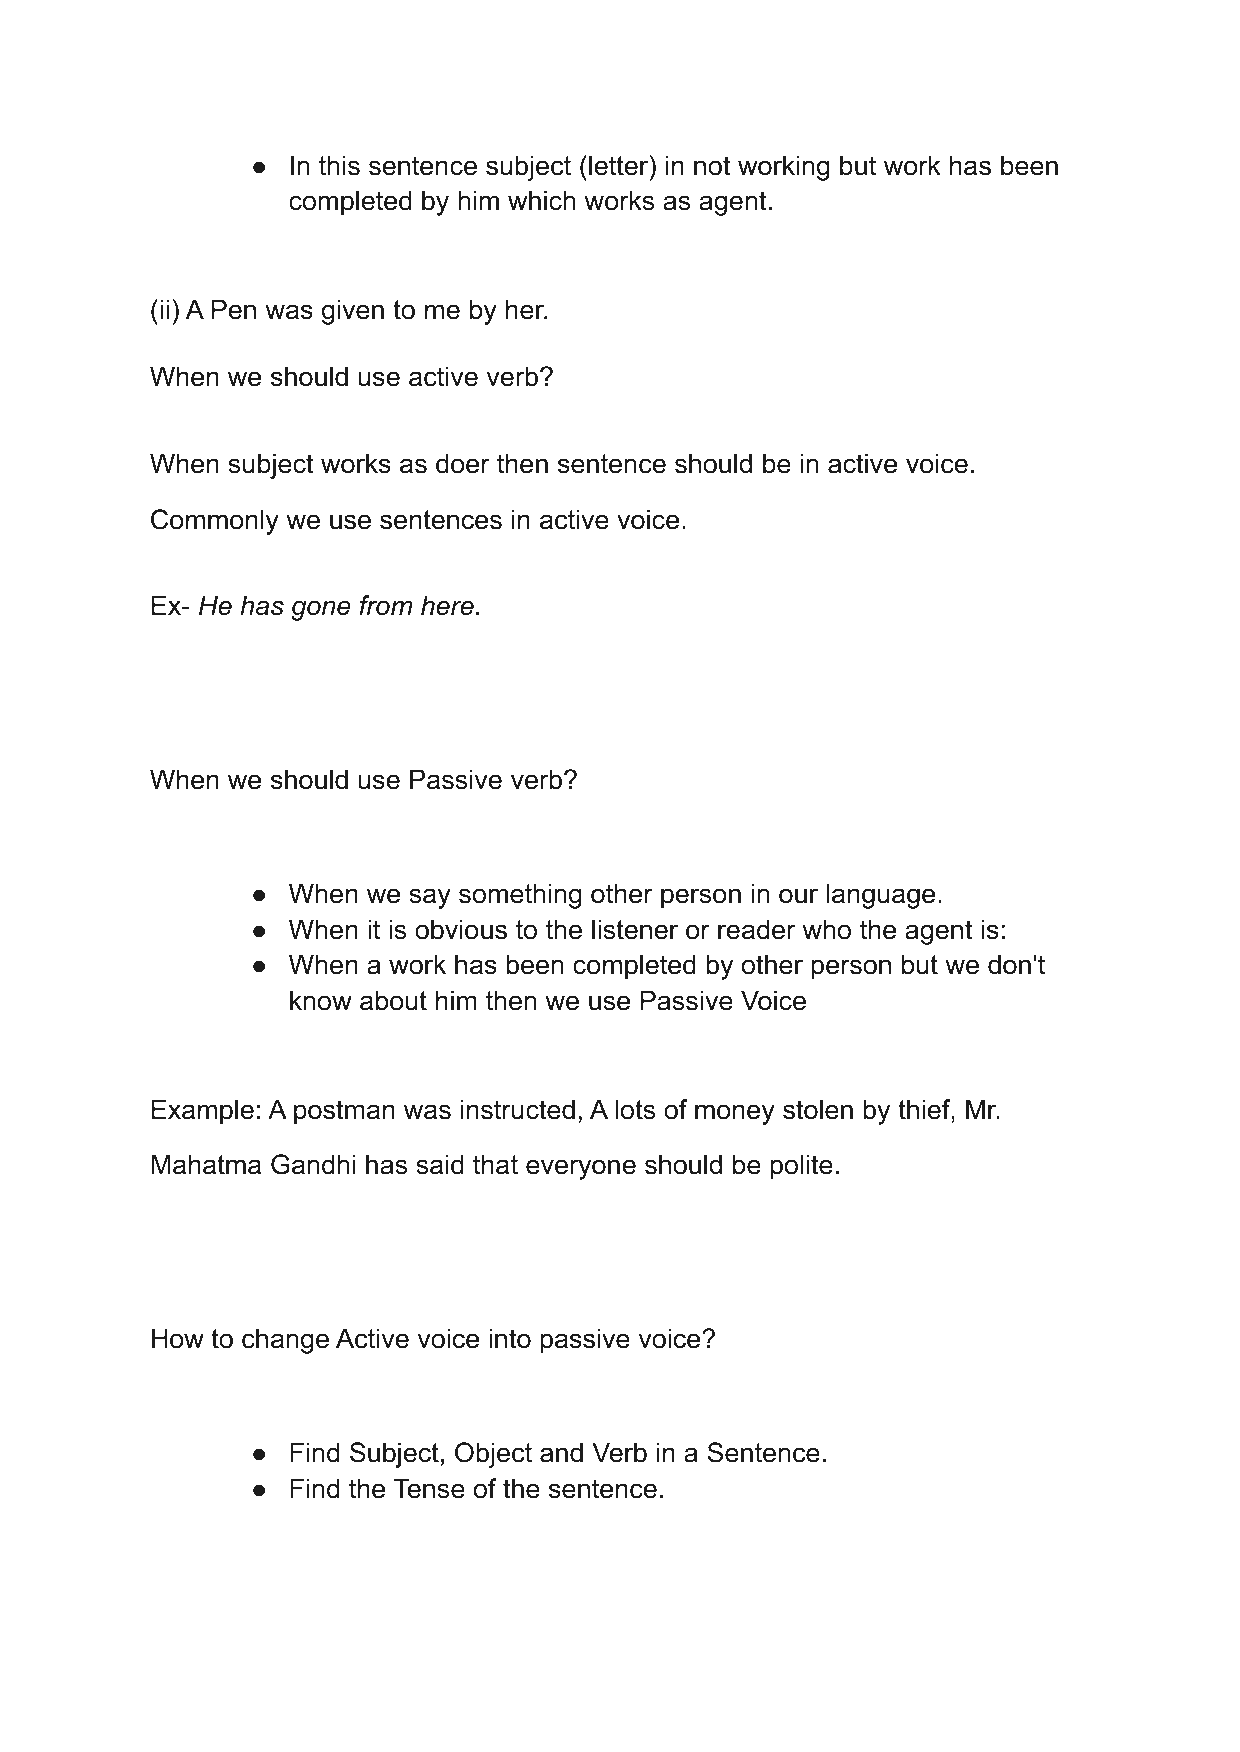  Describe the element at coordinates (493, 1455) in the image. I see `Object` at that location.
